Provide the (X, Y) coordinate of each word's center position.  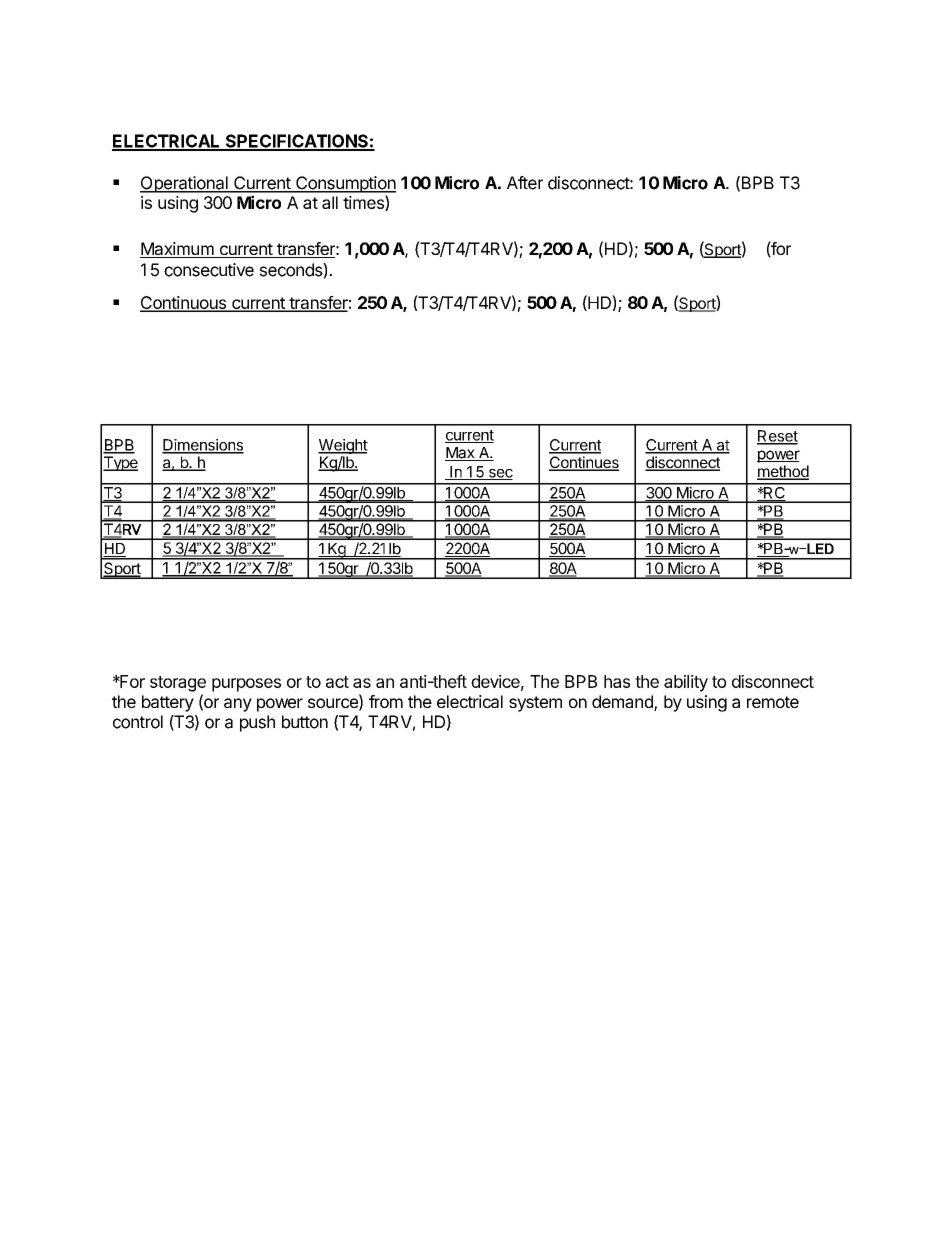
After (525, 183)
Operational (185, 184)
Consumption (345, 184)
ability (686, 683)
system (535, 704)
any (238, 705)
